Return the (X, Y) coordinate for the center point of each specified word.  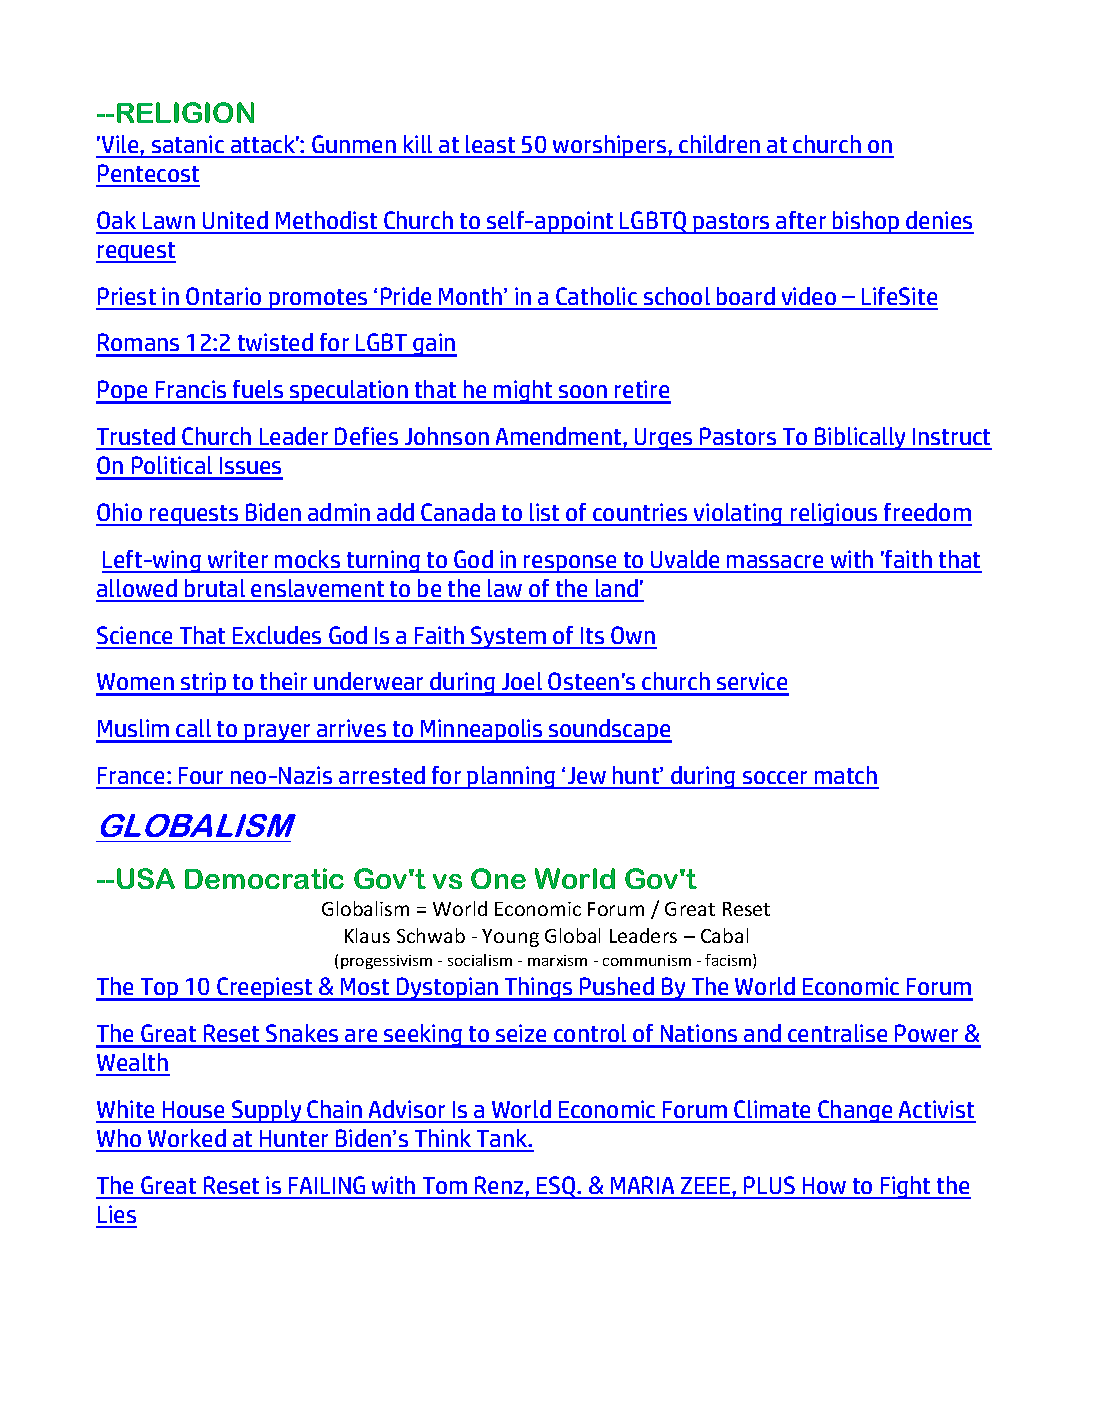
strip (204, 684)
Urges (664, 439)
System (509, 637)
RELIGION (185, 112)
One (498, 878)
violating (739, 514)
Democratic (264, 878)
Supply (267, 1111)
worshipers (610, 146)
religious (834, 514)
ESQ (556, 1187)
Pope (123, 392)
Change (855, 1111)
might (523, 392)
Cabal (724, 935)
